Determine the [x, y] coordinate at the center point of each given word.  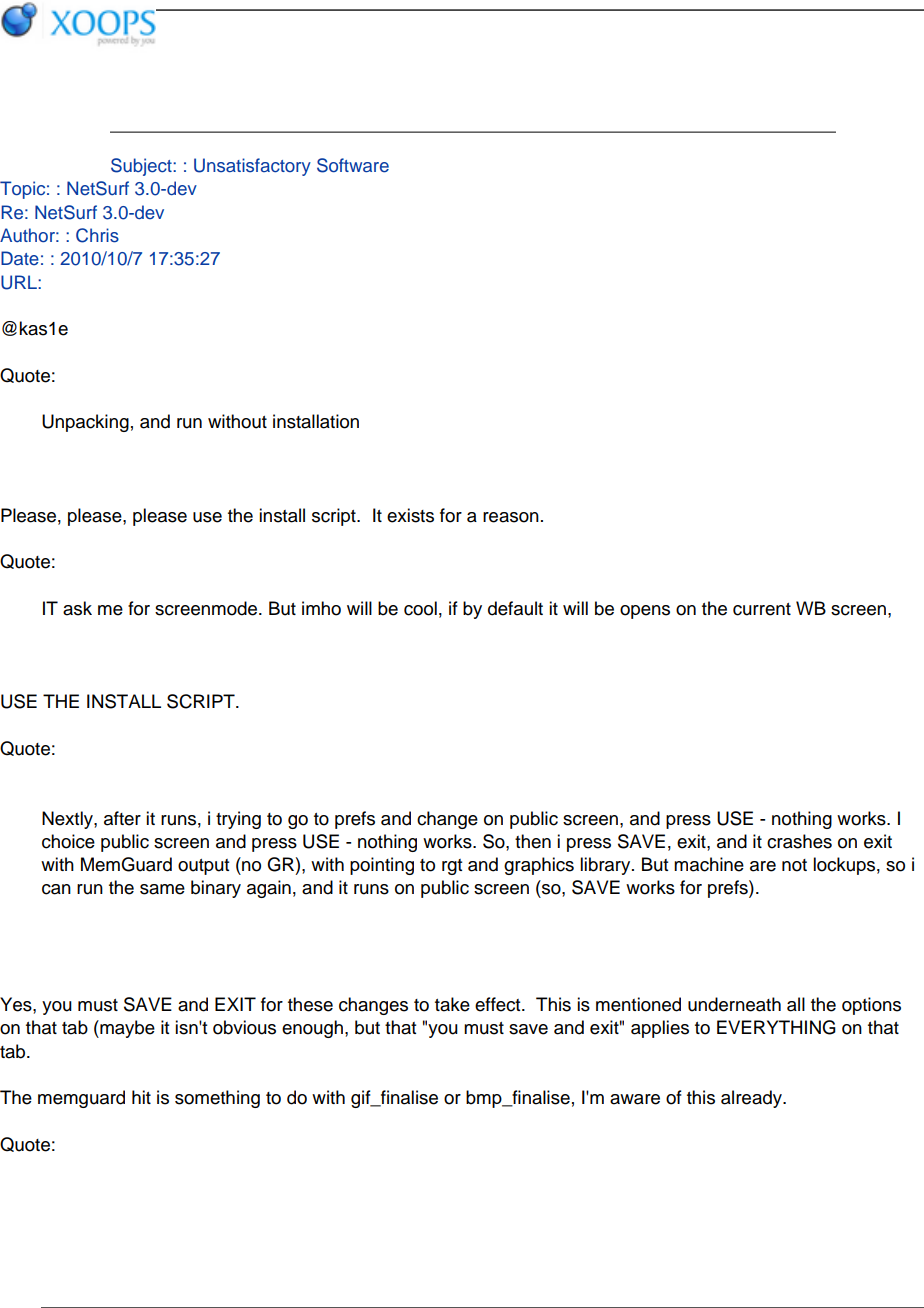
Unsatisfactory [252, 167]
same [162, 889]
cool [420, 608]
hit [141, 1097]
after [122, 818]
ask [77, 608]
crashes [799, 841]
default [515, 608]
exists [410, 515]
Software [353, 165]
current [762, 609]
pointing [382, 866]
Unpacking [85, 423]
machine [709, 864]
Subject [142, 167]
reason [511, 517]
